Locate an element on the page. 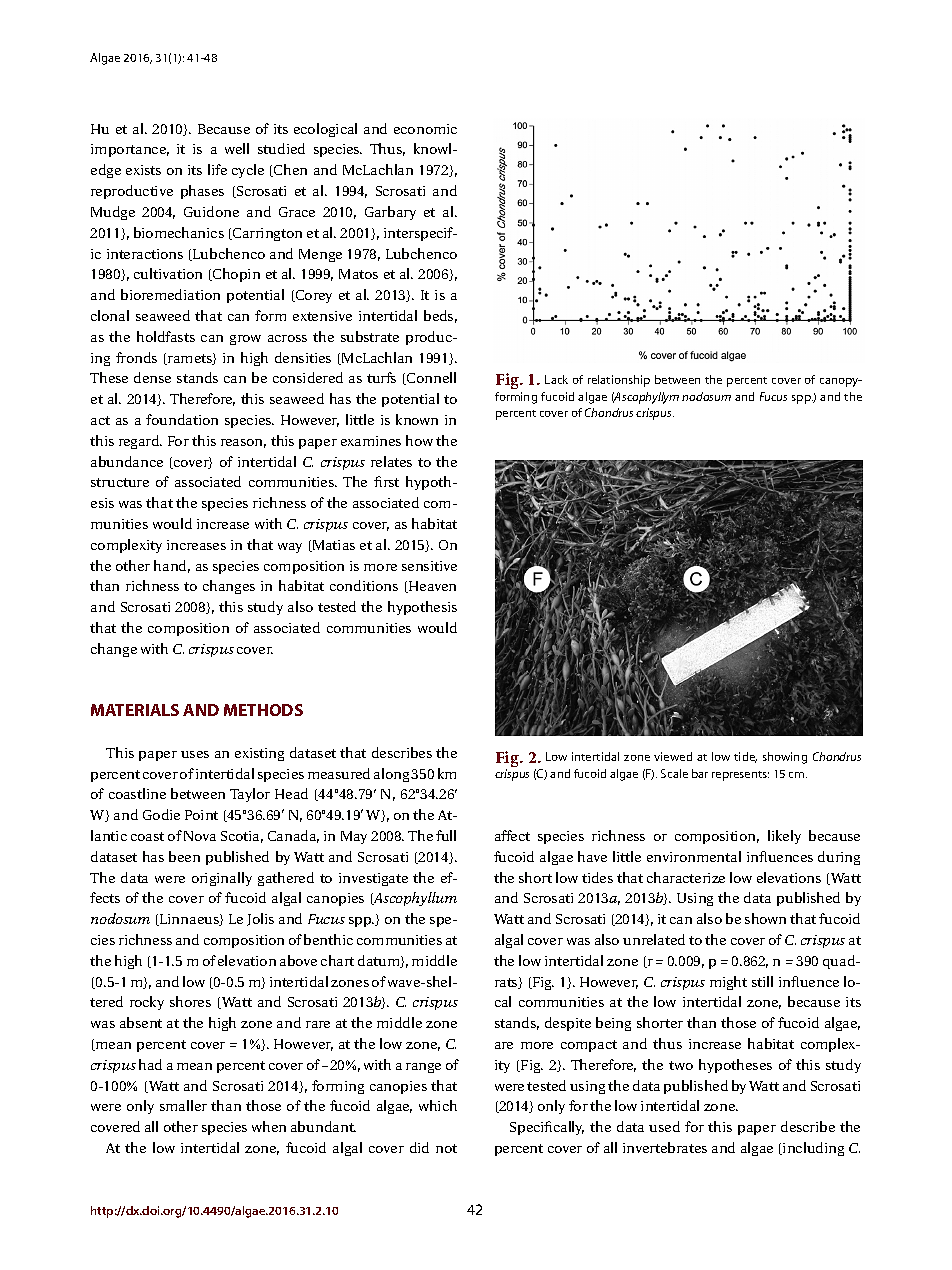 The width and height of the page is (952, 1270). smaller is located at coordinates (183, 1105).
